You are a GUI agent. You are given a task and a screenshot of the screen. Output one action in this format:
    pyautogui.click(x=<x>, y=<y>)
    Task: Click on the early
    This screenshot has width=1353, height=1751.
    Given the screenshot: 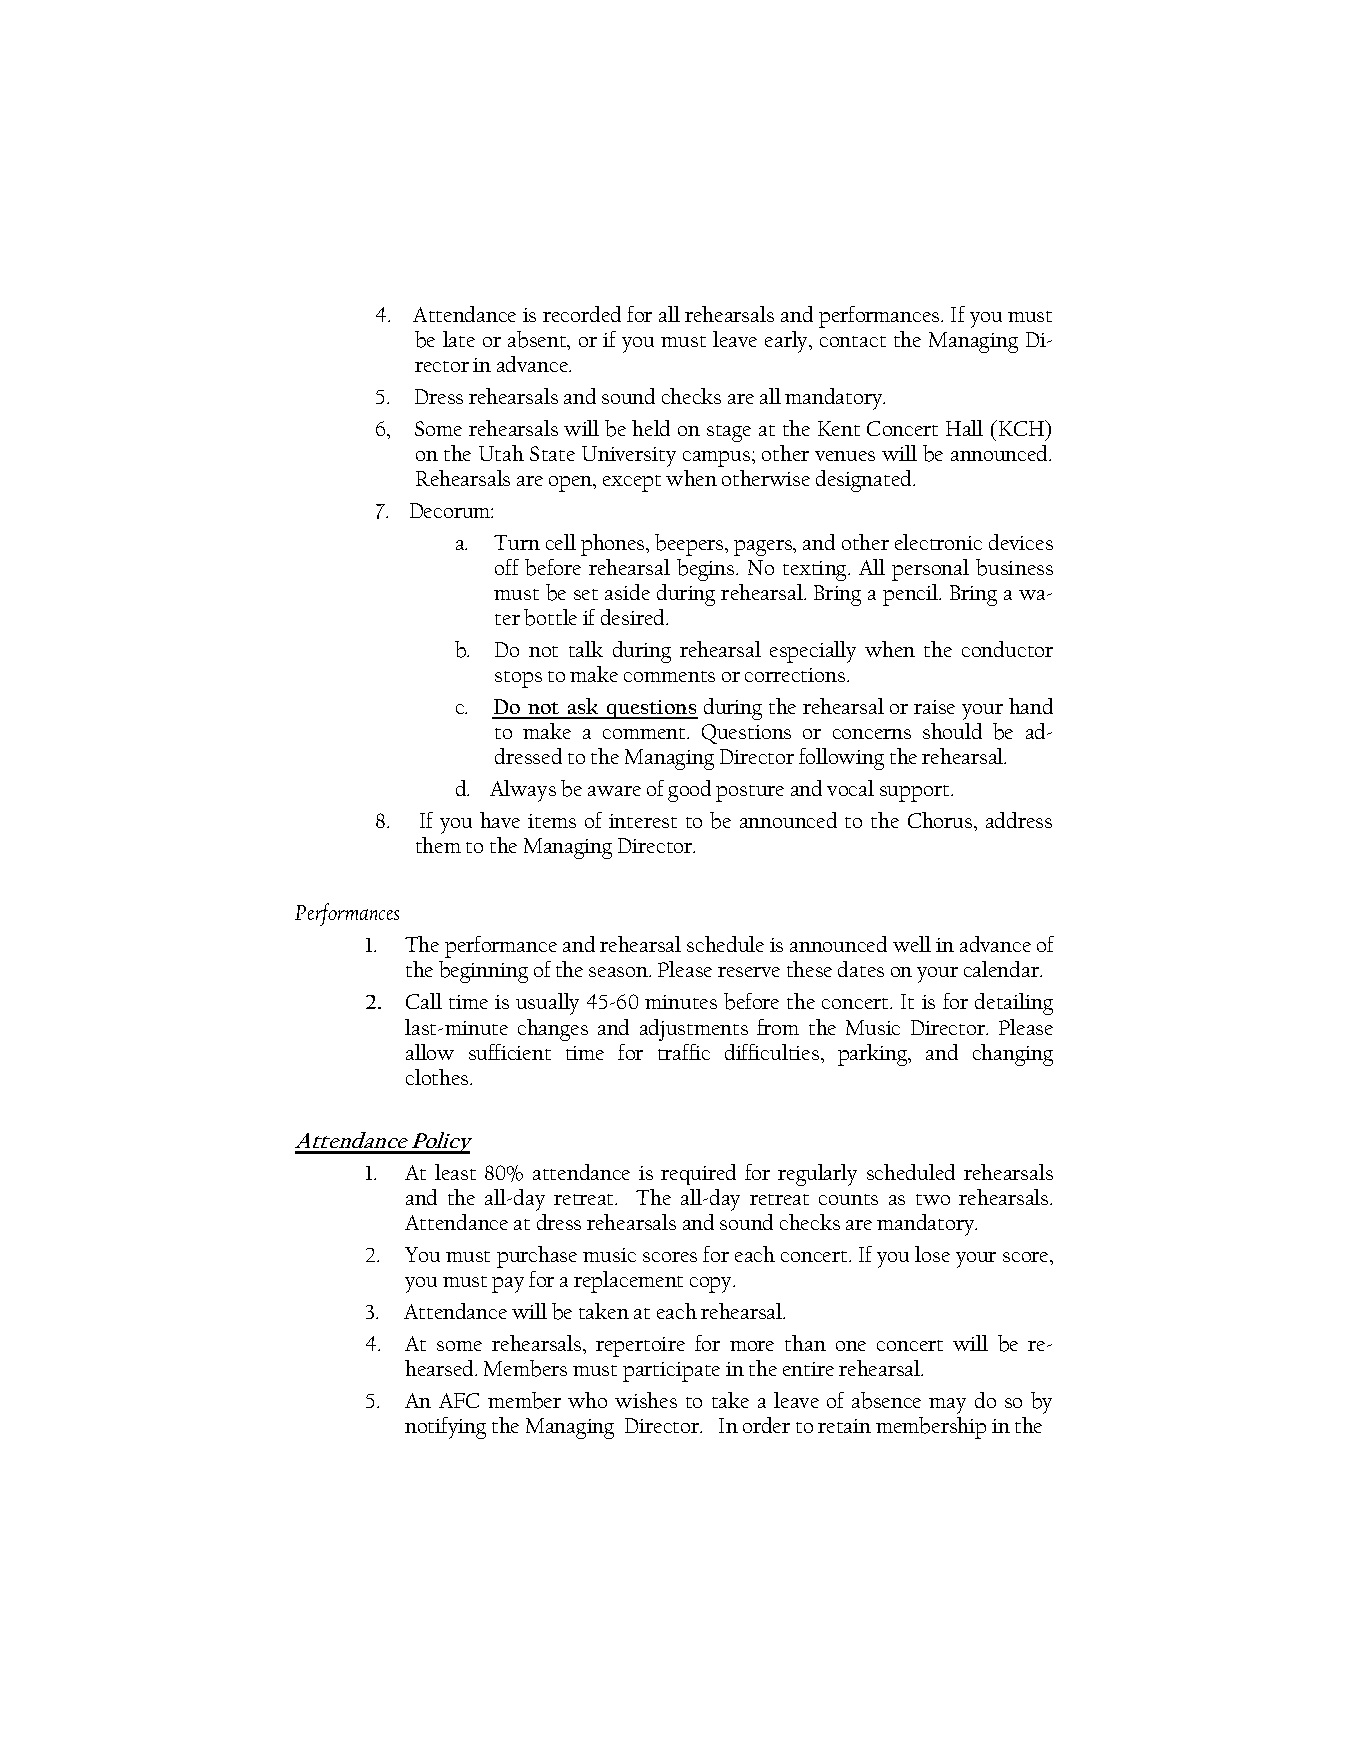 What is the action you would take?
    pyautogui.click(x=788, y=342)
